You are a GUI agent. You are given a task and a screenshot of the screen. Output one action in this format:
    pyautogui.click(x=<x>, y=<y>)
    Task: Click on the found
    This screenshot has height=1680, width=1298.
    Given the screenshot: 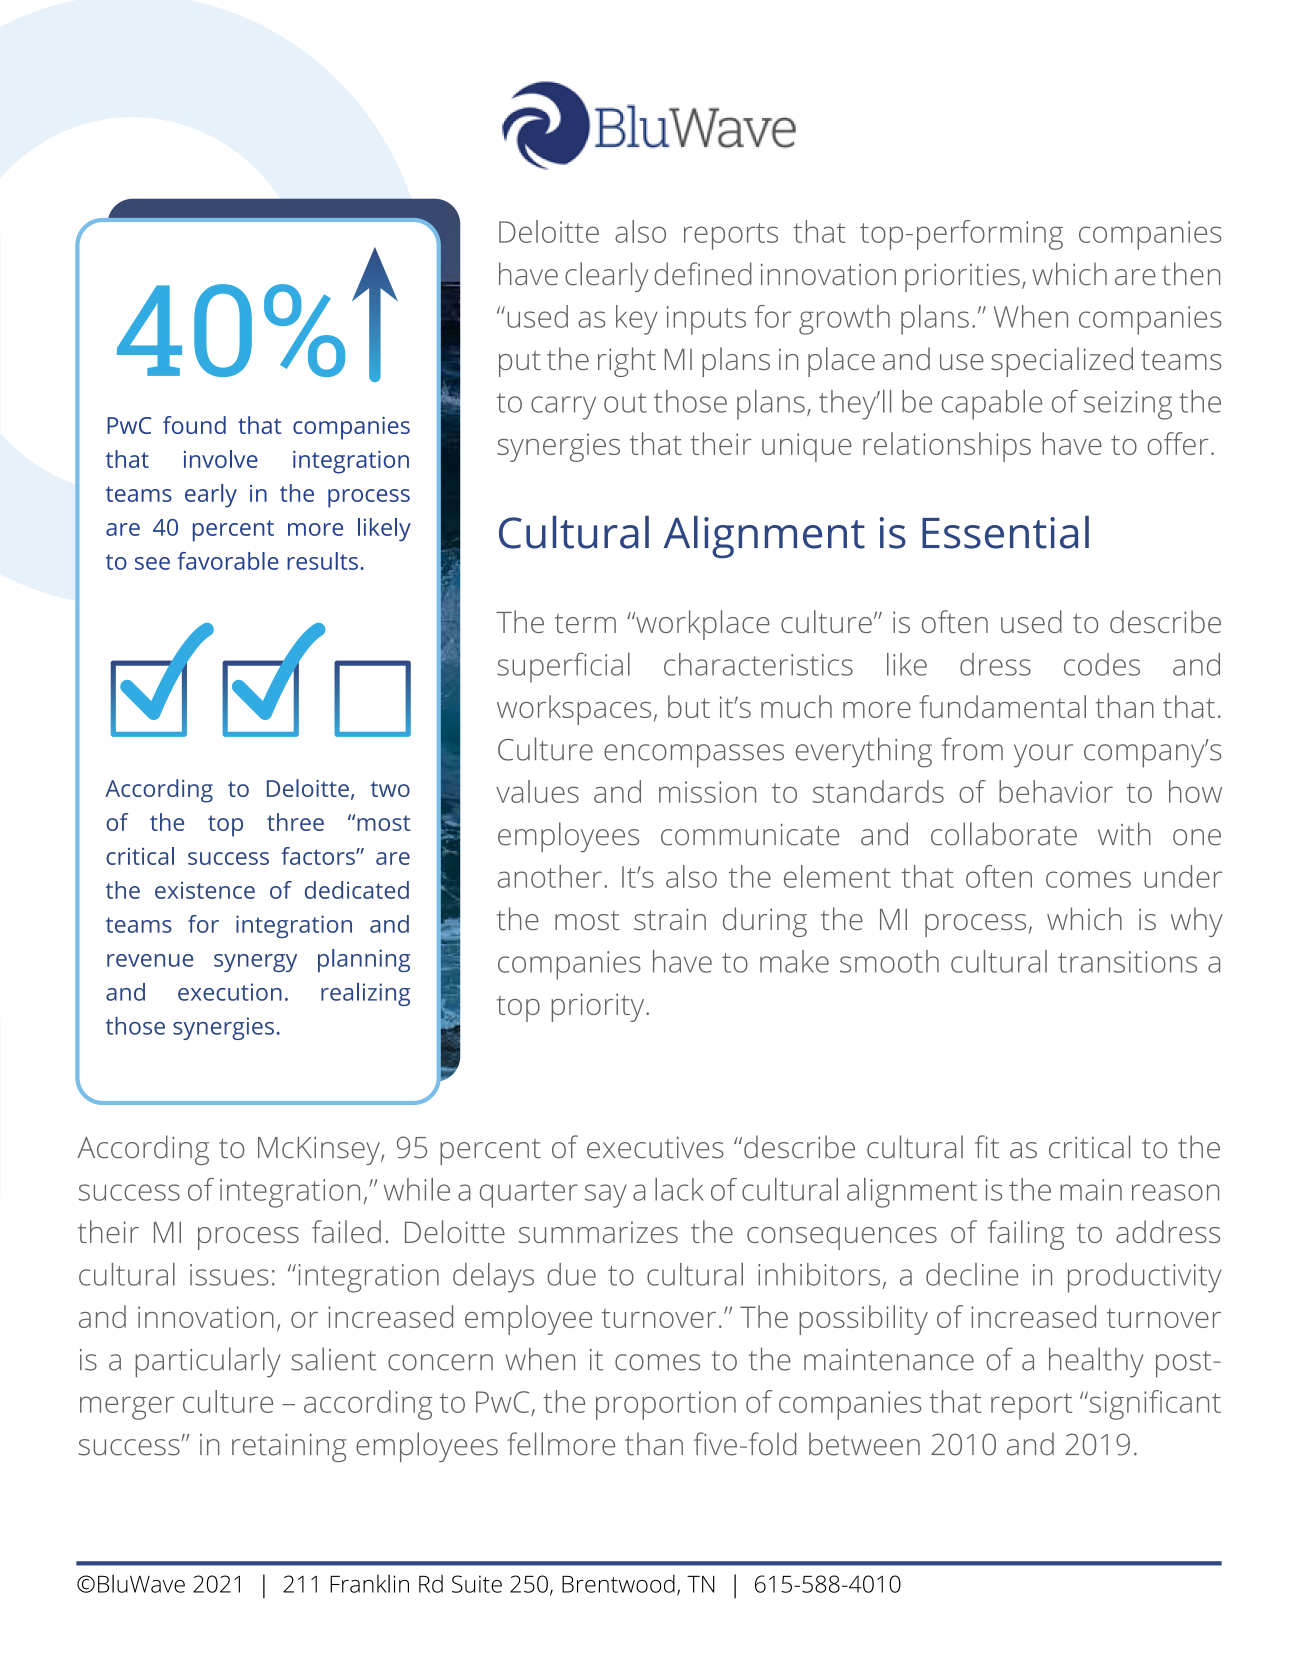 What is the action you would take?
    pyautogui.click(x=194, y=425)
